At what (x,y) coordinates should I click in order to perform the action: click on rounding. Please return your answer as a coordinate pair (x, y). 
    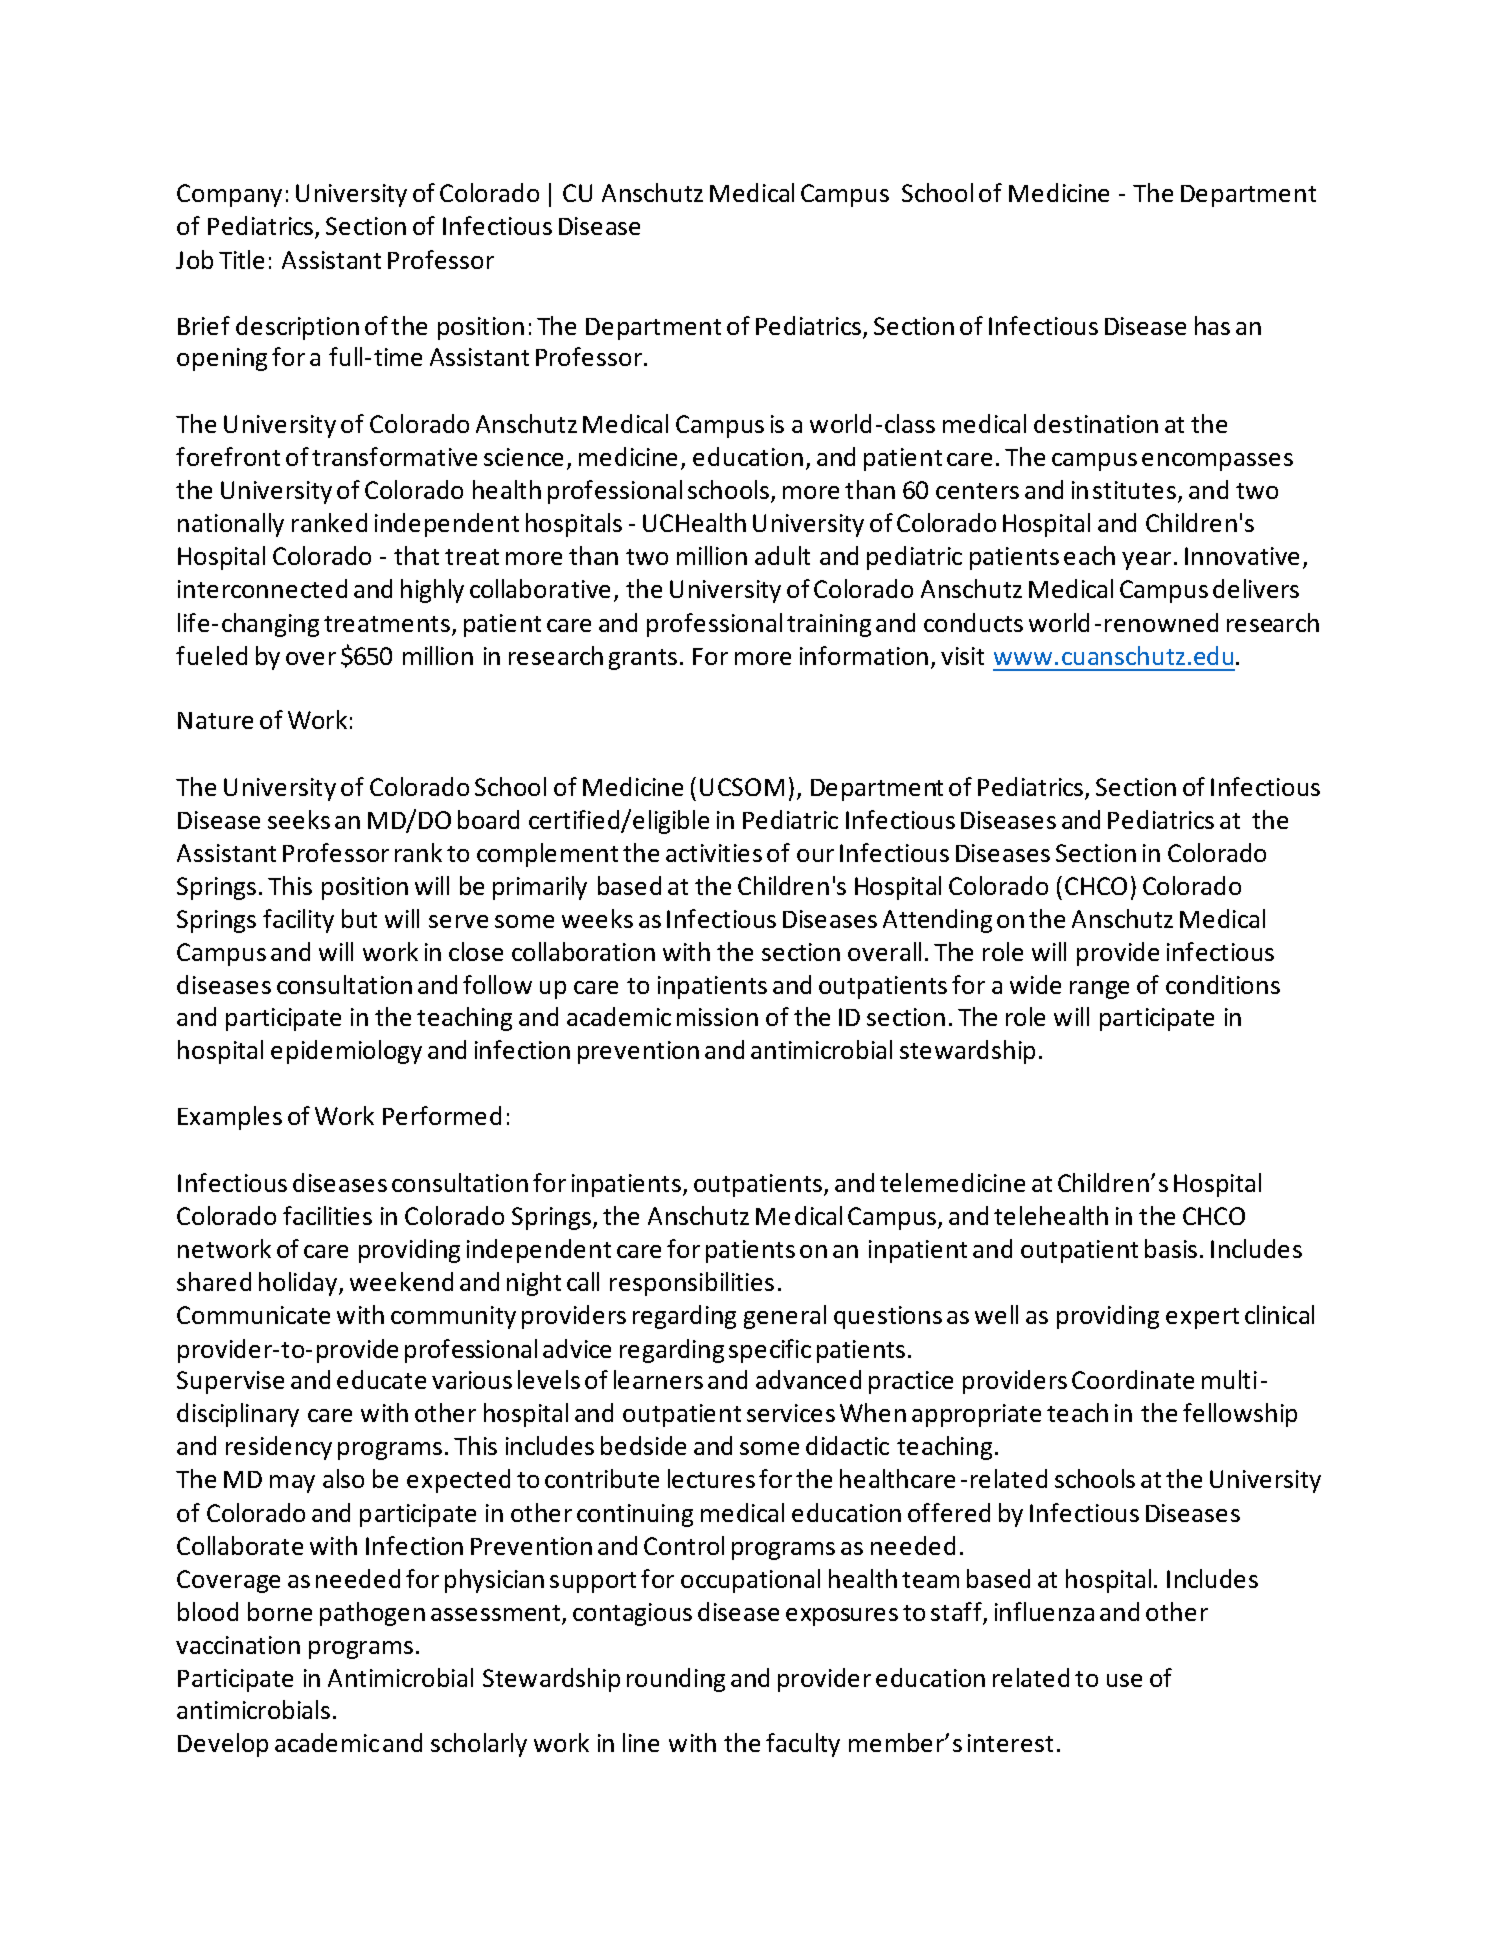
    Looking at the image, I should click on (676, 1680).
